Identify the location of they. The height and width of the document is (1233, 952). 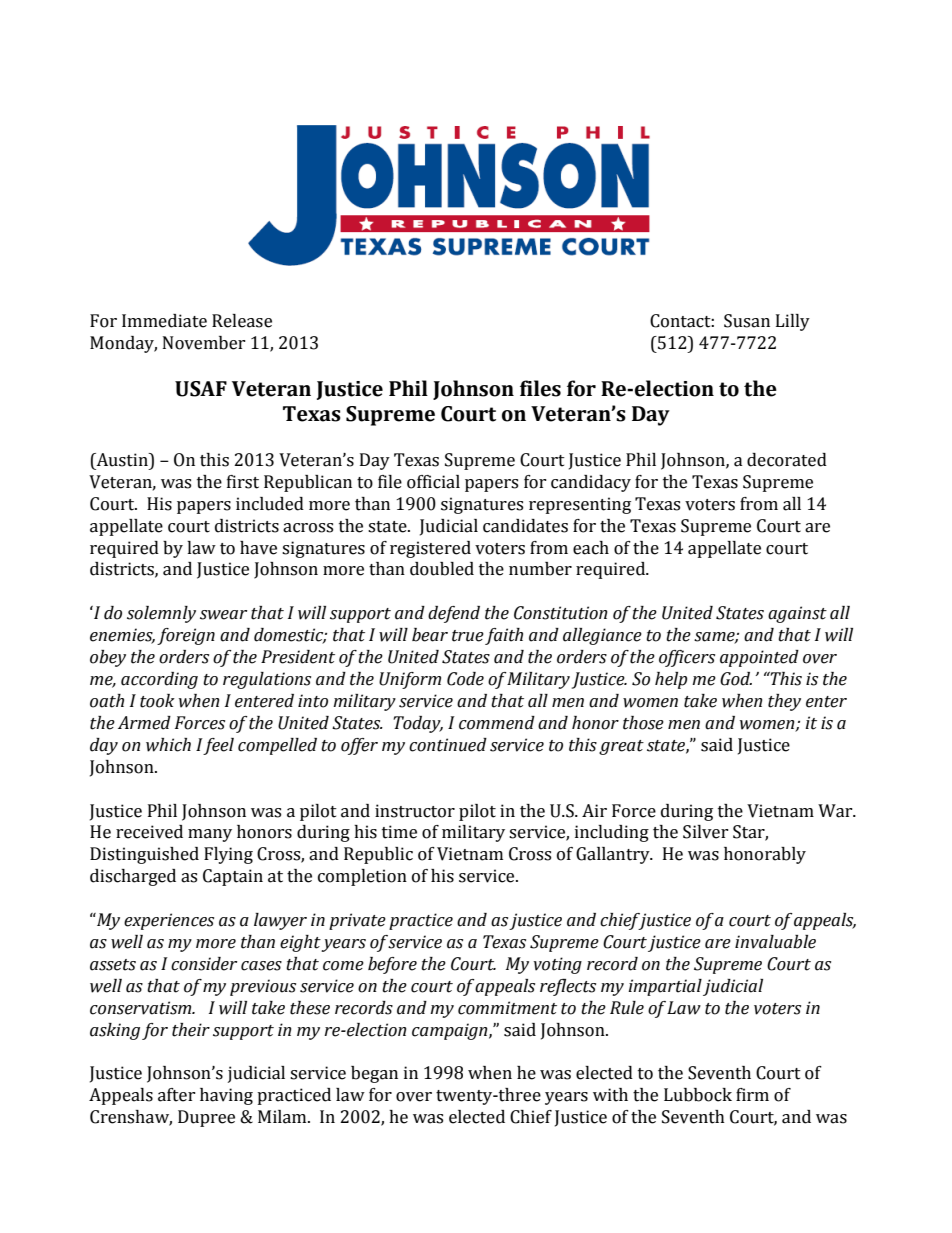
(784, 702).
